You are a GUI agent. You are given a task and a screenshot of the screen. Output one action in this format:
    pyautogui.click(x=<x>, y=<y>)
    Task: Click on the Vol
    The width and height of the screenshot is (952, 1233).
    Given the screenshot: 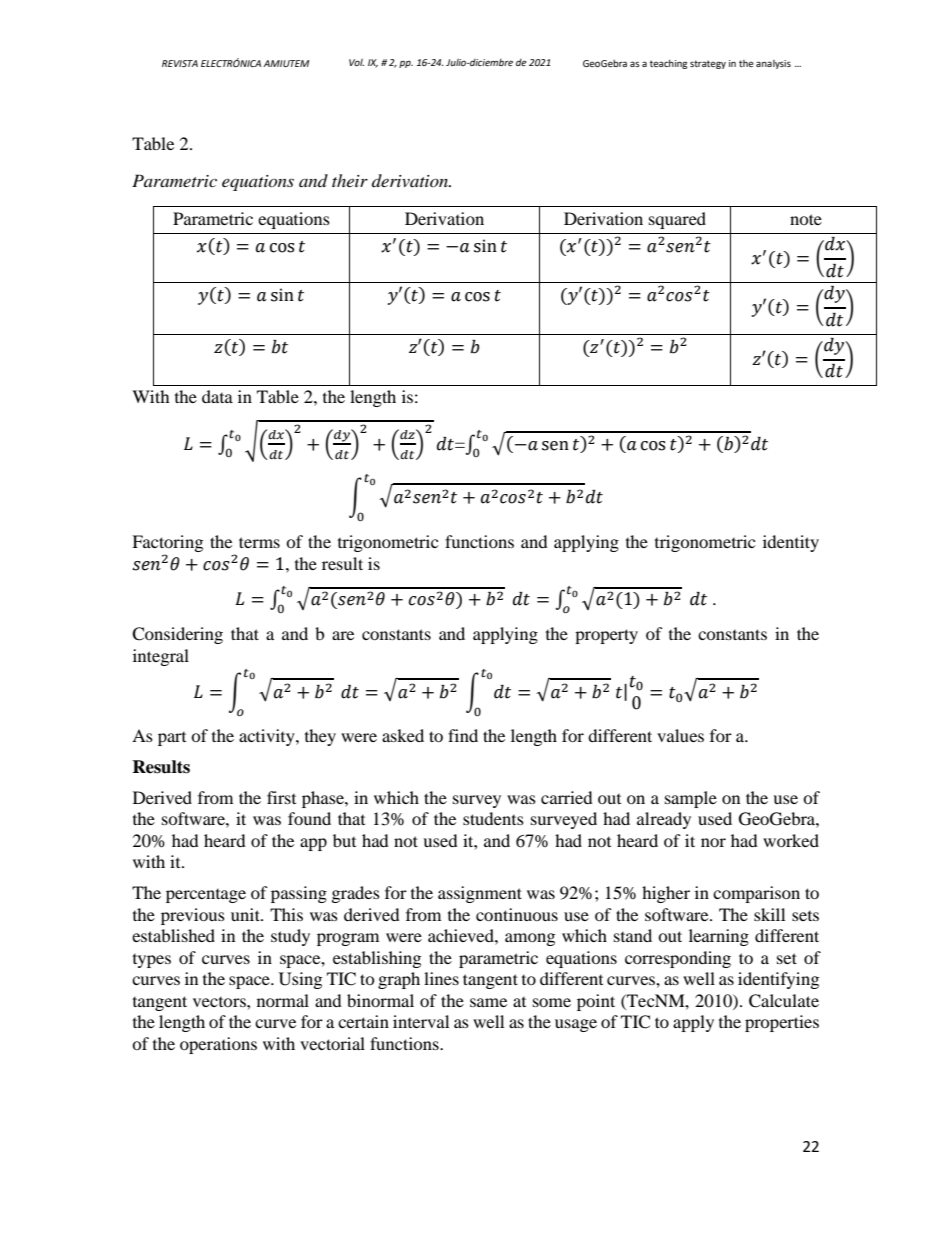 What is the action you would take?
    pyautogui.click(x=356, y=62)
